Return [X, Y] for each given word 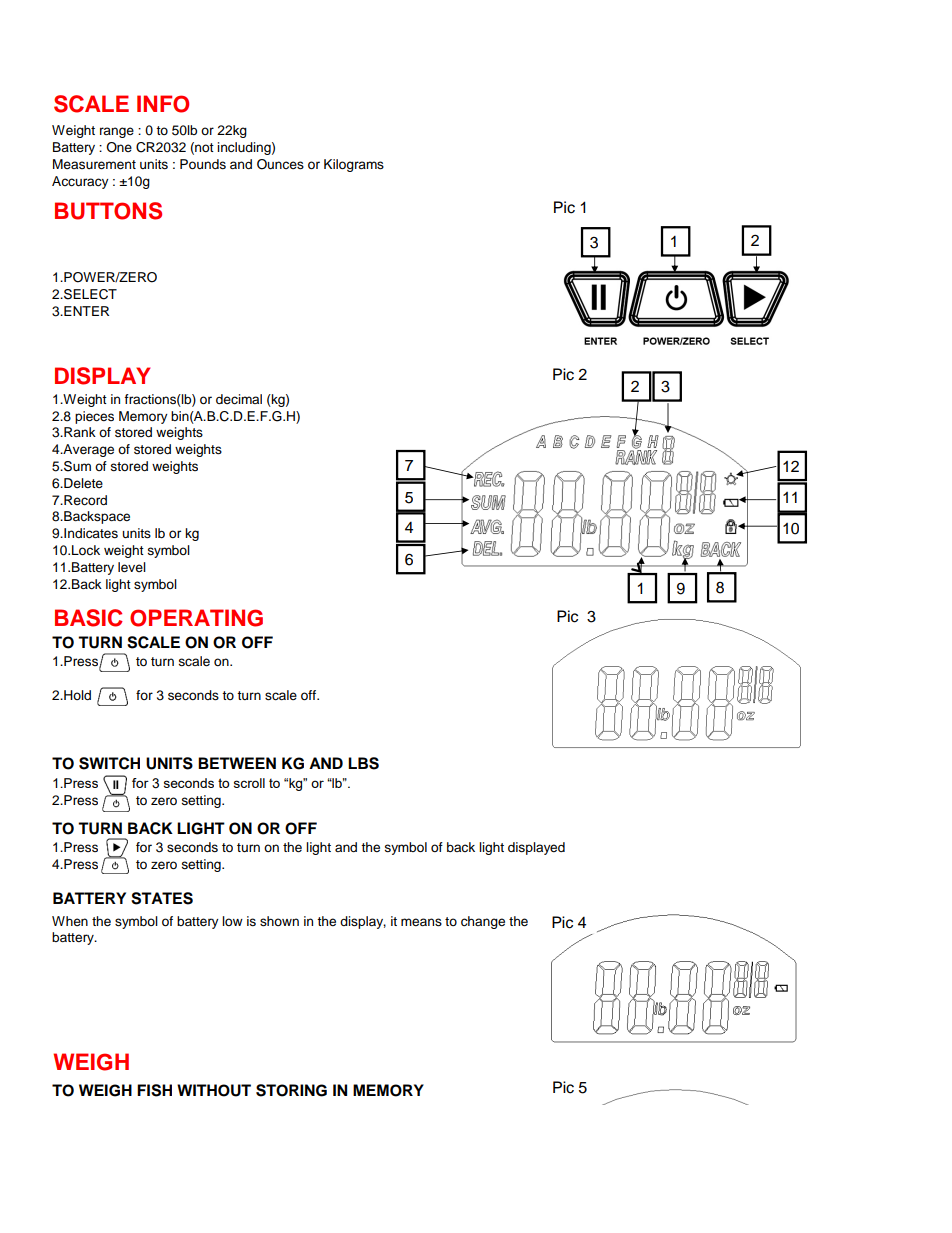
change [483, 922]
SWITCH [109, 763]
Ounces [280, 164]
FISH [154, 1090]
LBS [363, 763]
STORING [291, 1090]
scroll [249, 783]
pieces [94, 417]
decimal [239, 399]
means [421, 922]
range [117, 132]
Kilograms [354, 165]
